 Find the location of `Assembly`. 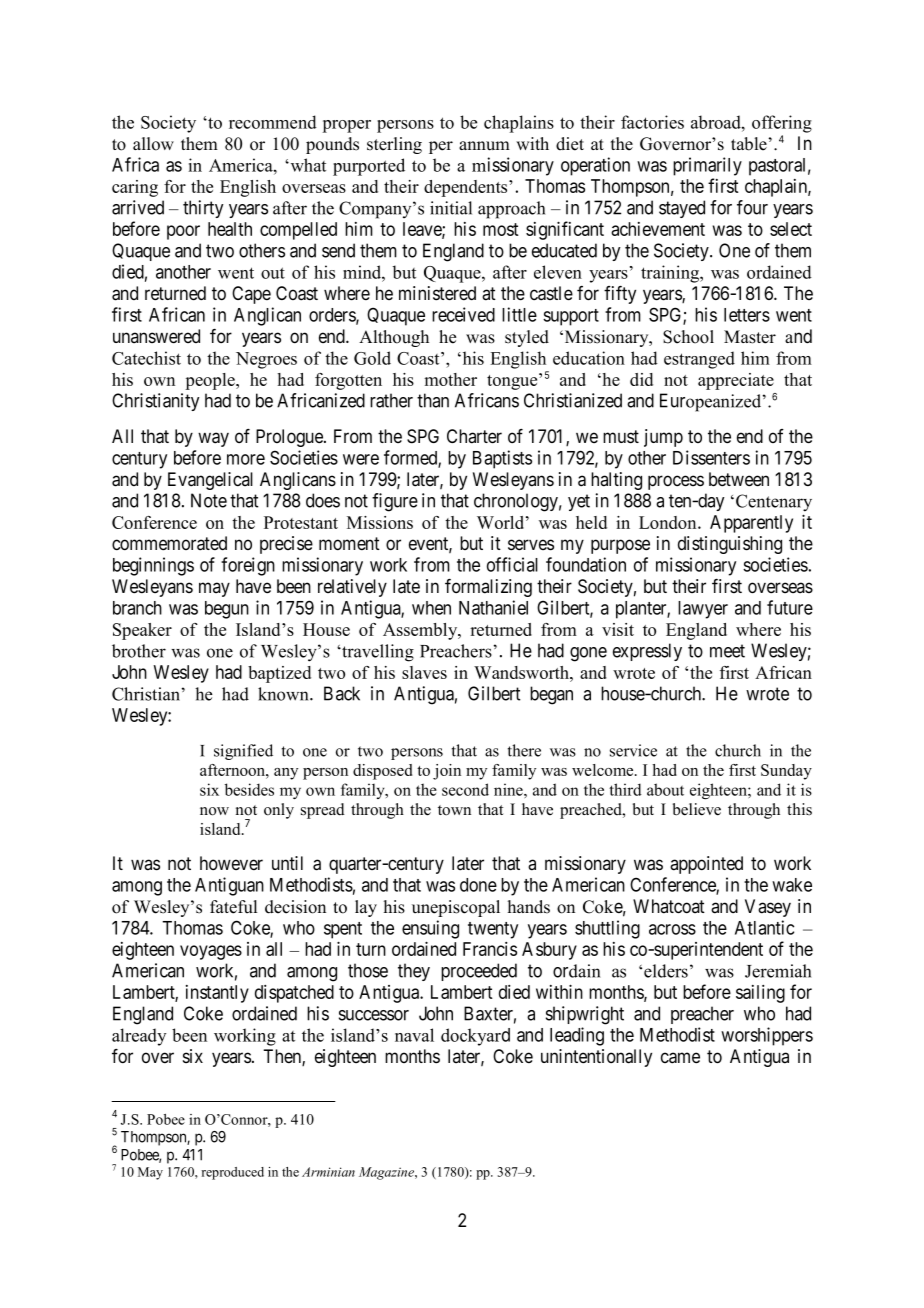

Assembly is located at coordinates (421, 631).
